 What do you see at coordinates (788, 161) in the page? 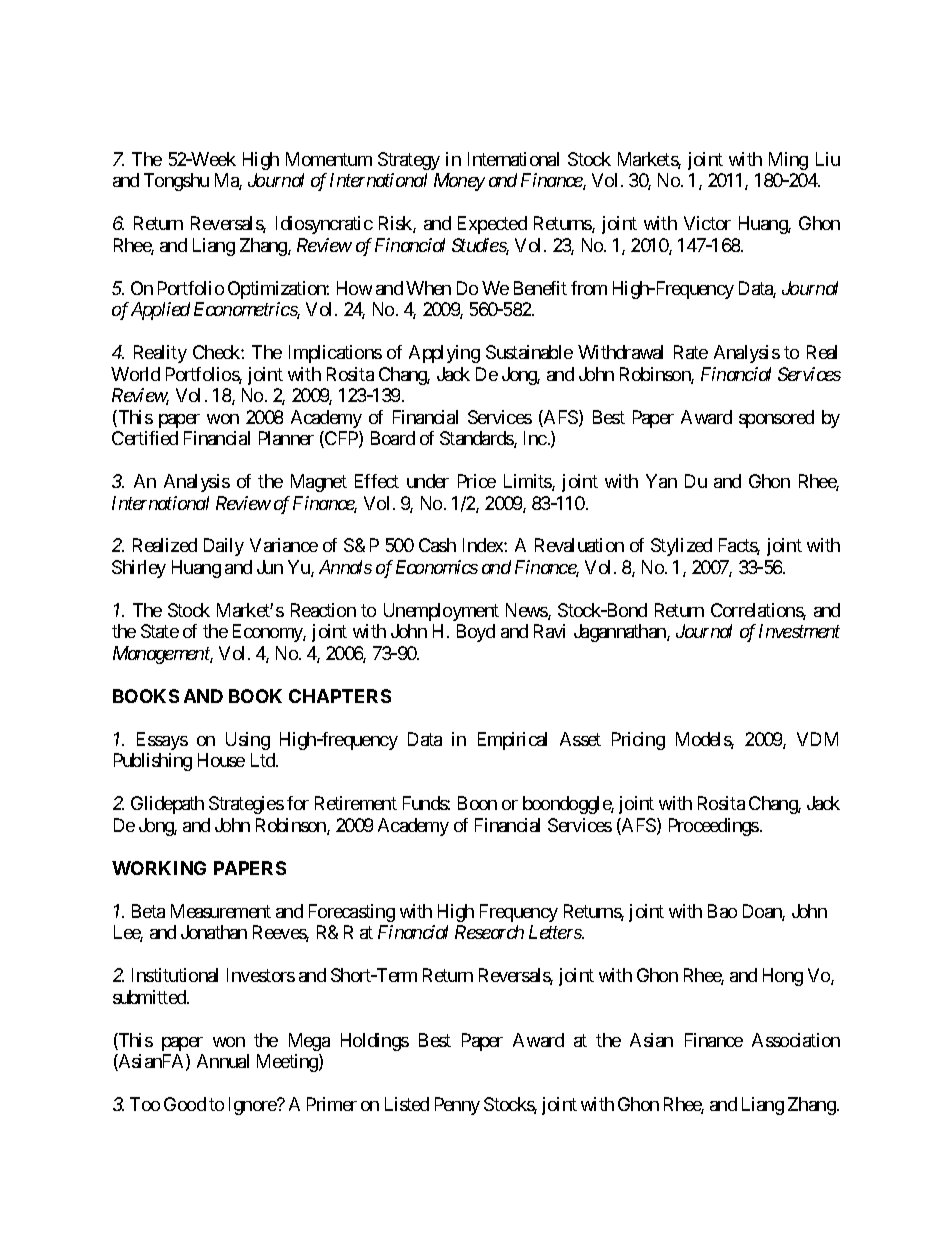
I see `Ming` at bounding box center [788, 161].
